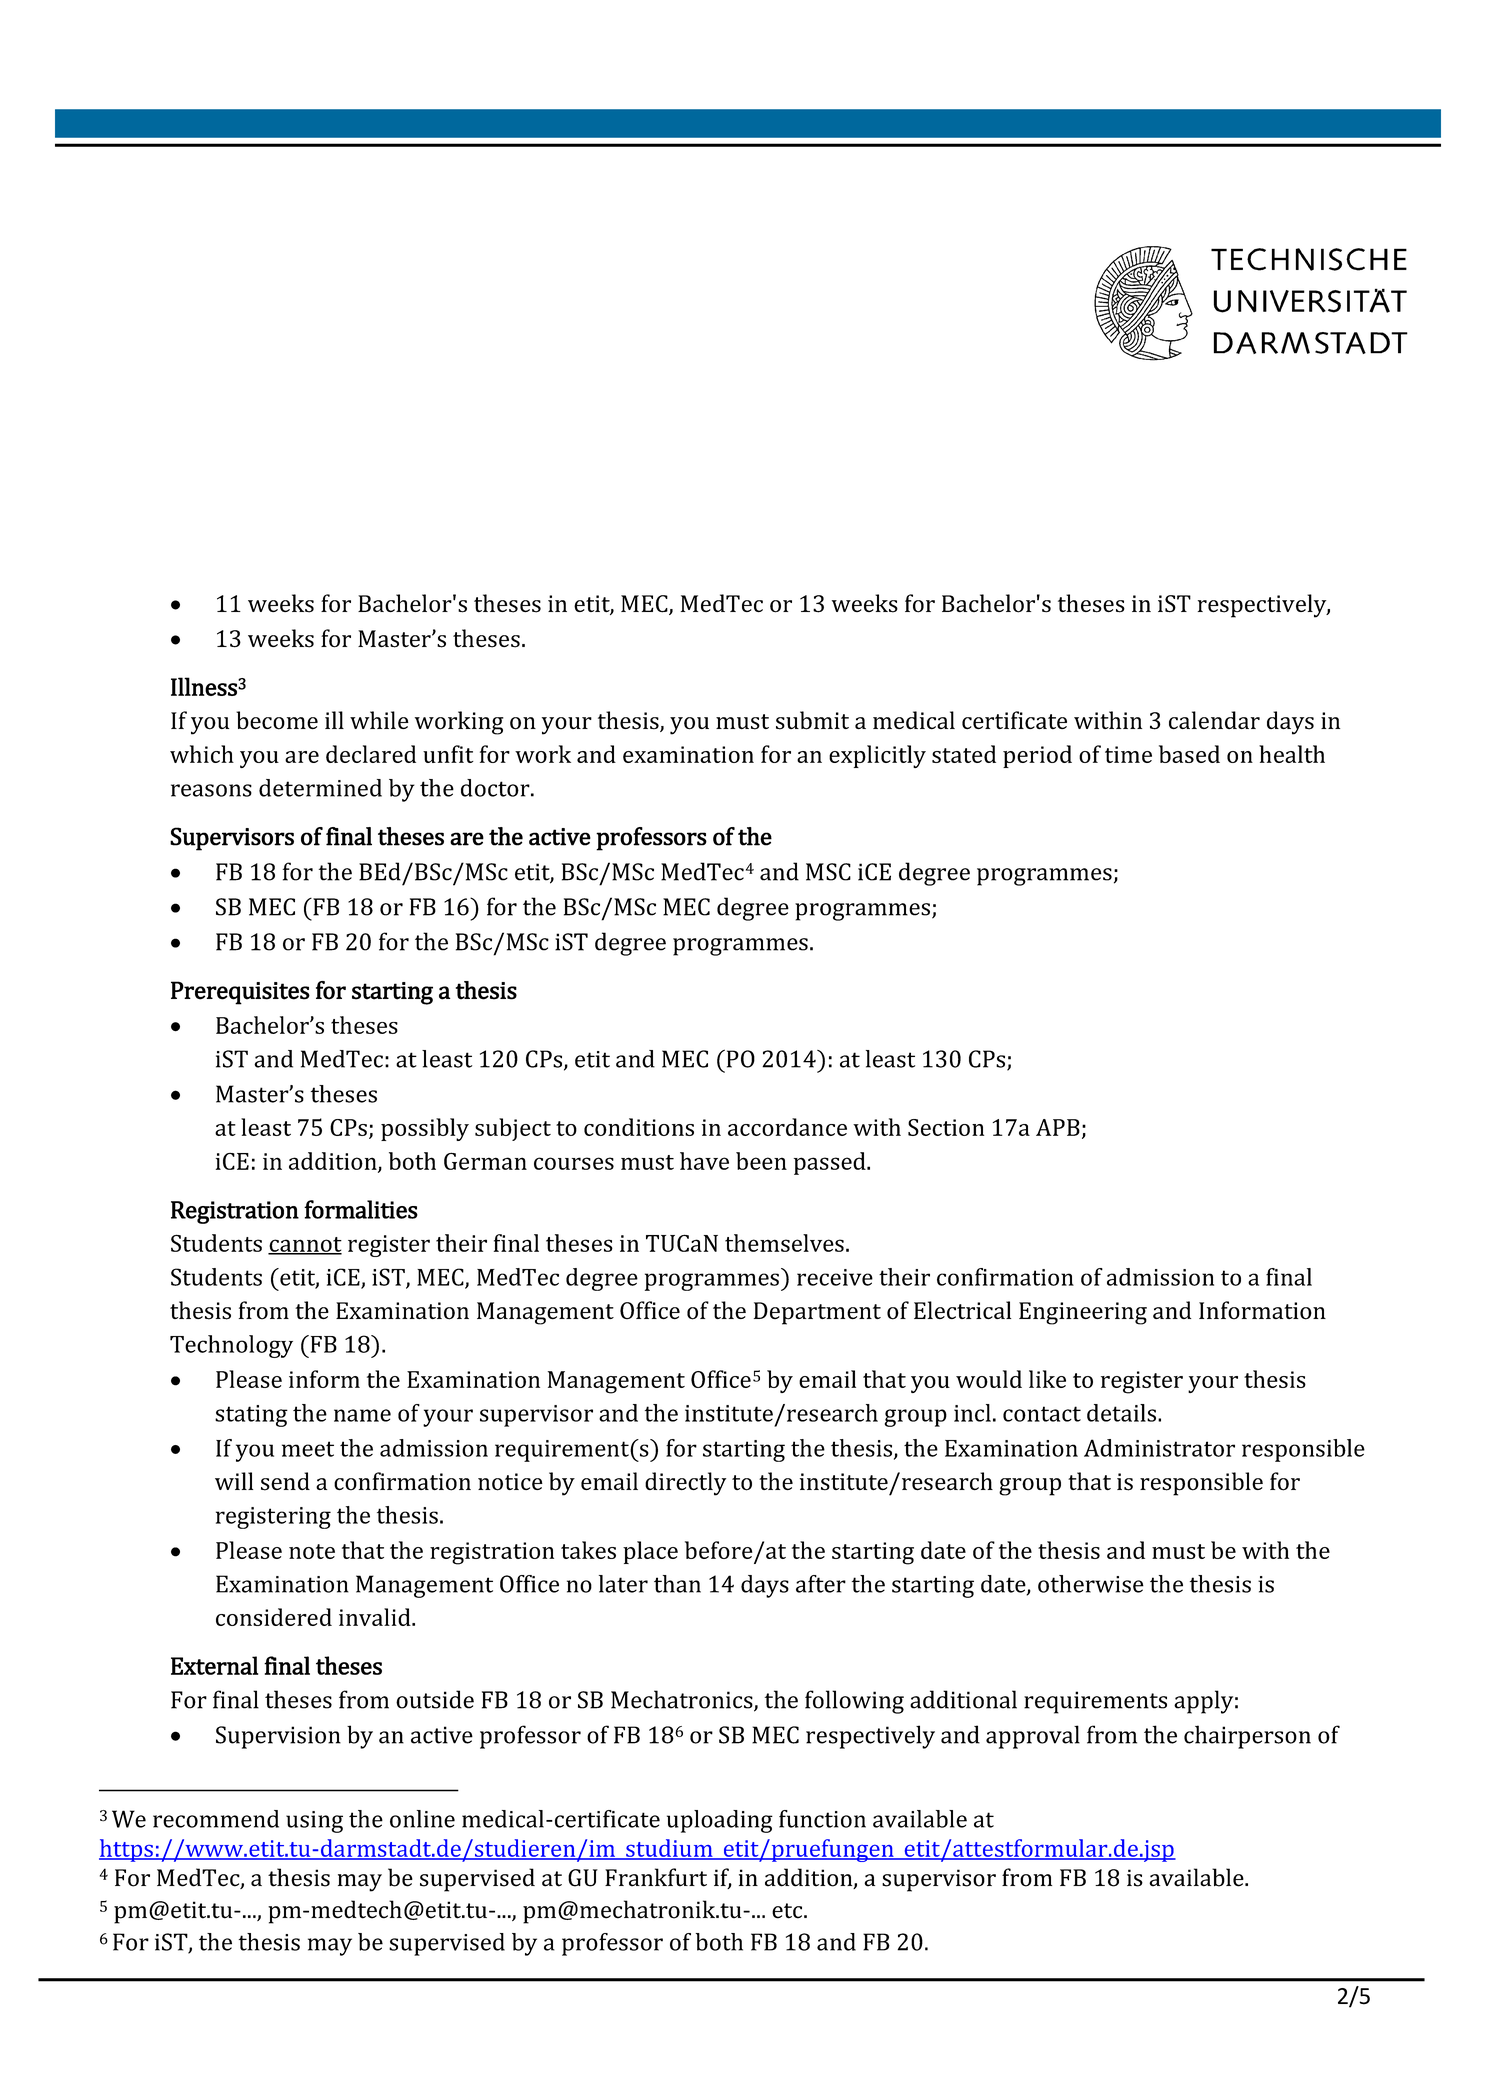 The image size is (1485, 2100). Describe the element at coordinates (1189, 754) in the screenshot. I see `based` at that location.
